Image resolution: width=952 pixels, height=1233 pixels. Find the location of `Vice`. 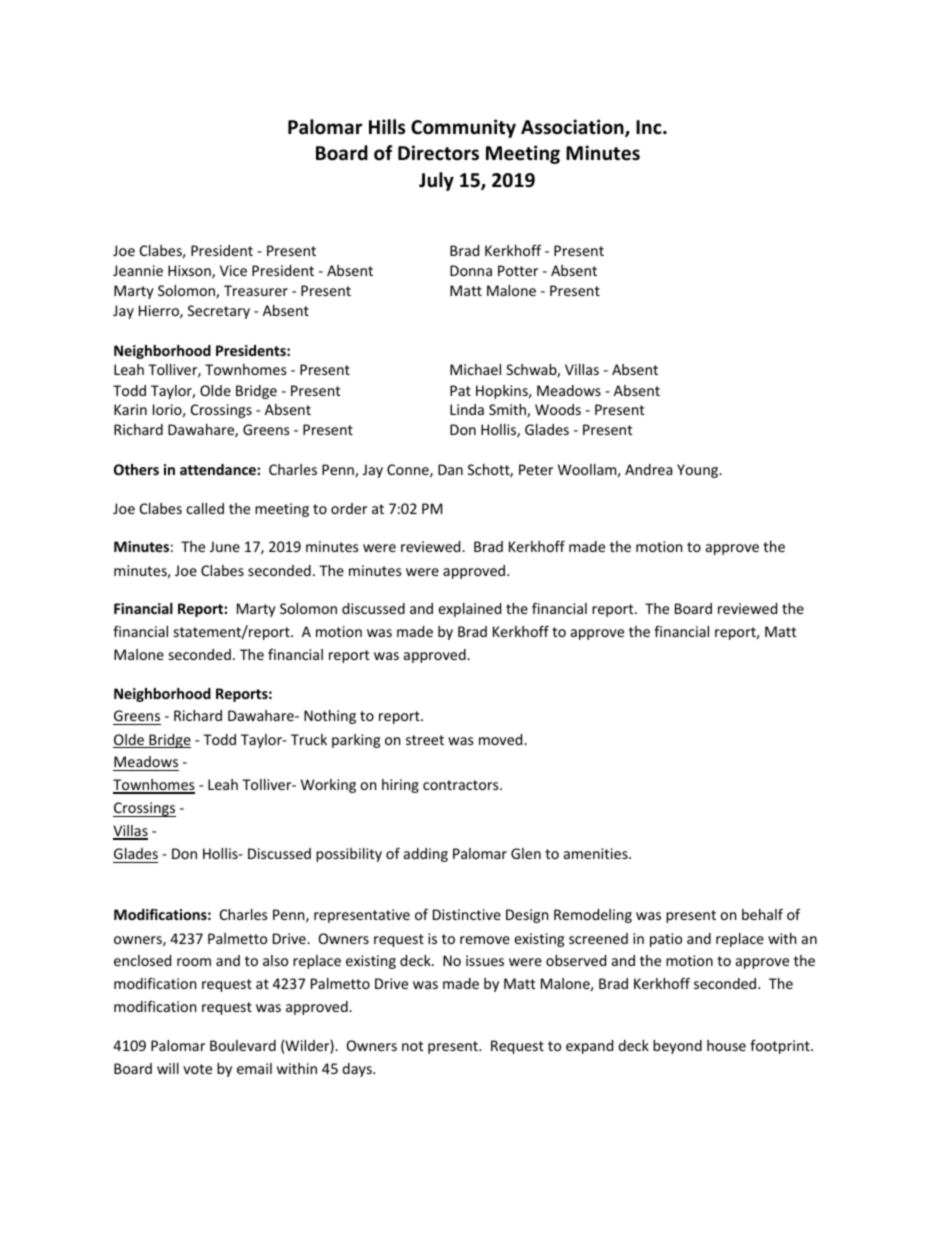

Vice is located at coordinates (233, 270).
